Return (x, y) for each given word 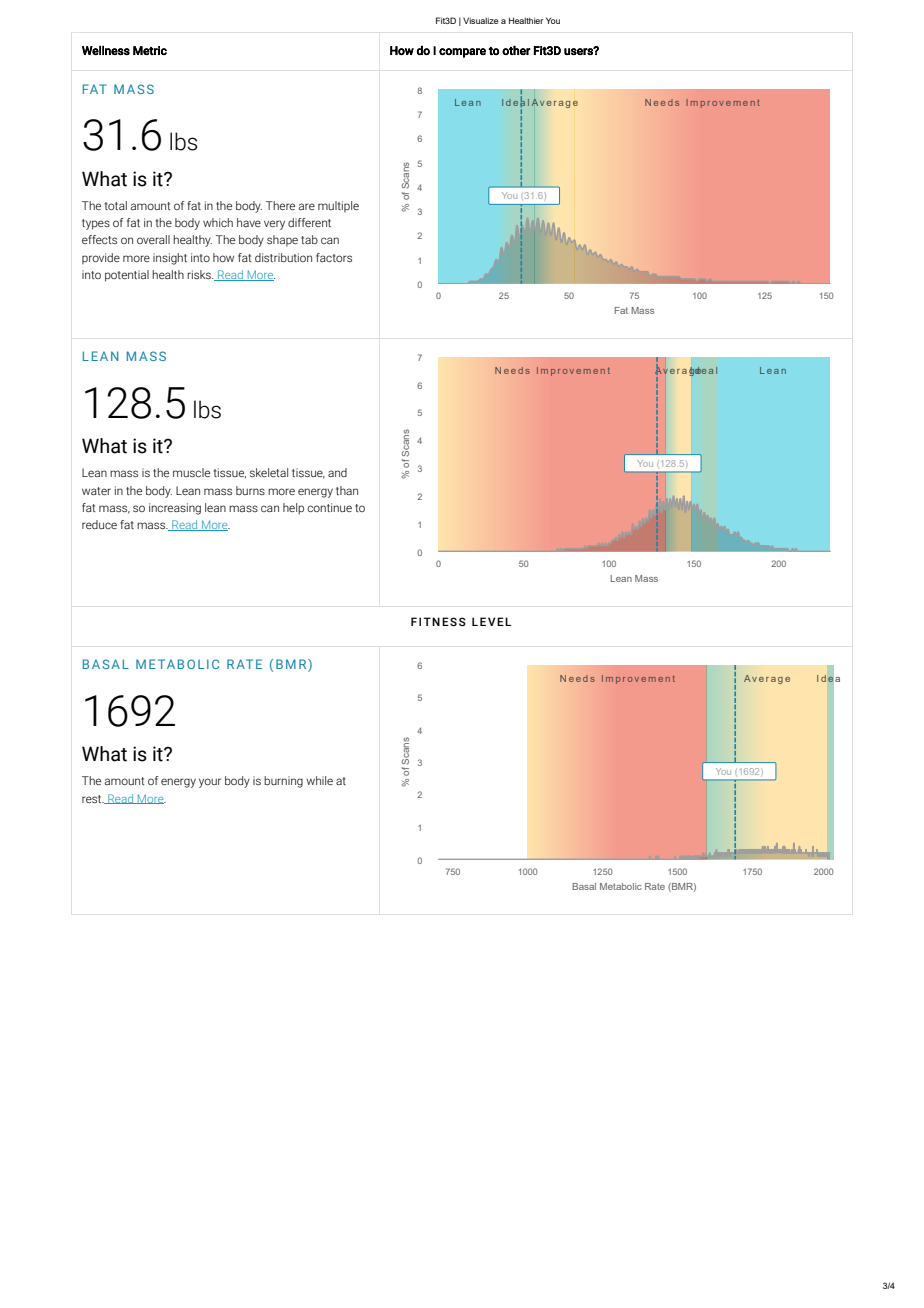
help (293, 509)
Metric (150, 50)
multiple (338, 207)
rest (93, 799)
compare (462, 53)
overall (153, 239)
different (309, 222)
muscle (191, 472)
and (337, 472)
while (319, 780)
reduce (99, 524)
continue (329, 507)
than (347, 490)
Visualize (481, 20)
